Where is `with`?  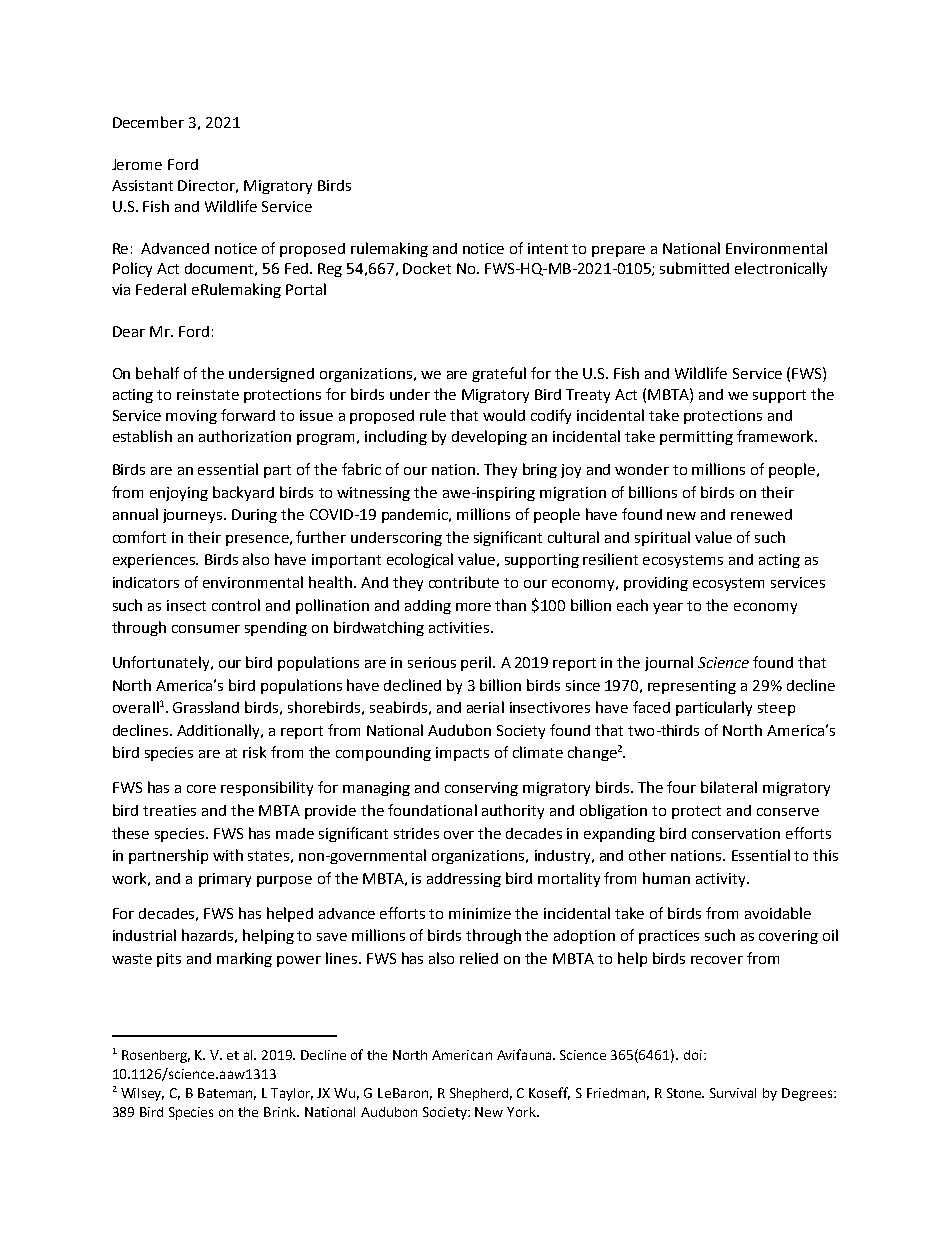 with is located at coordinates (228, 855).
